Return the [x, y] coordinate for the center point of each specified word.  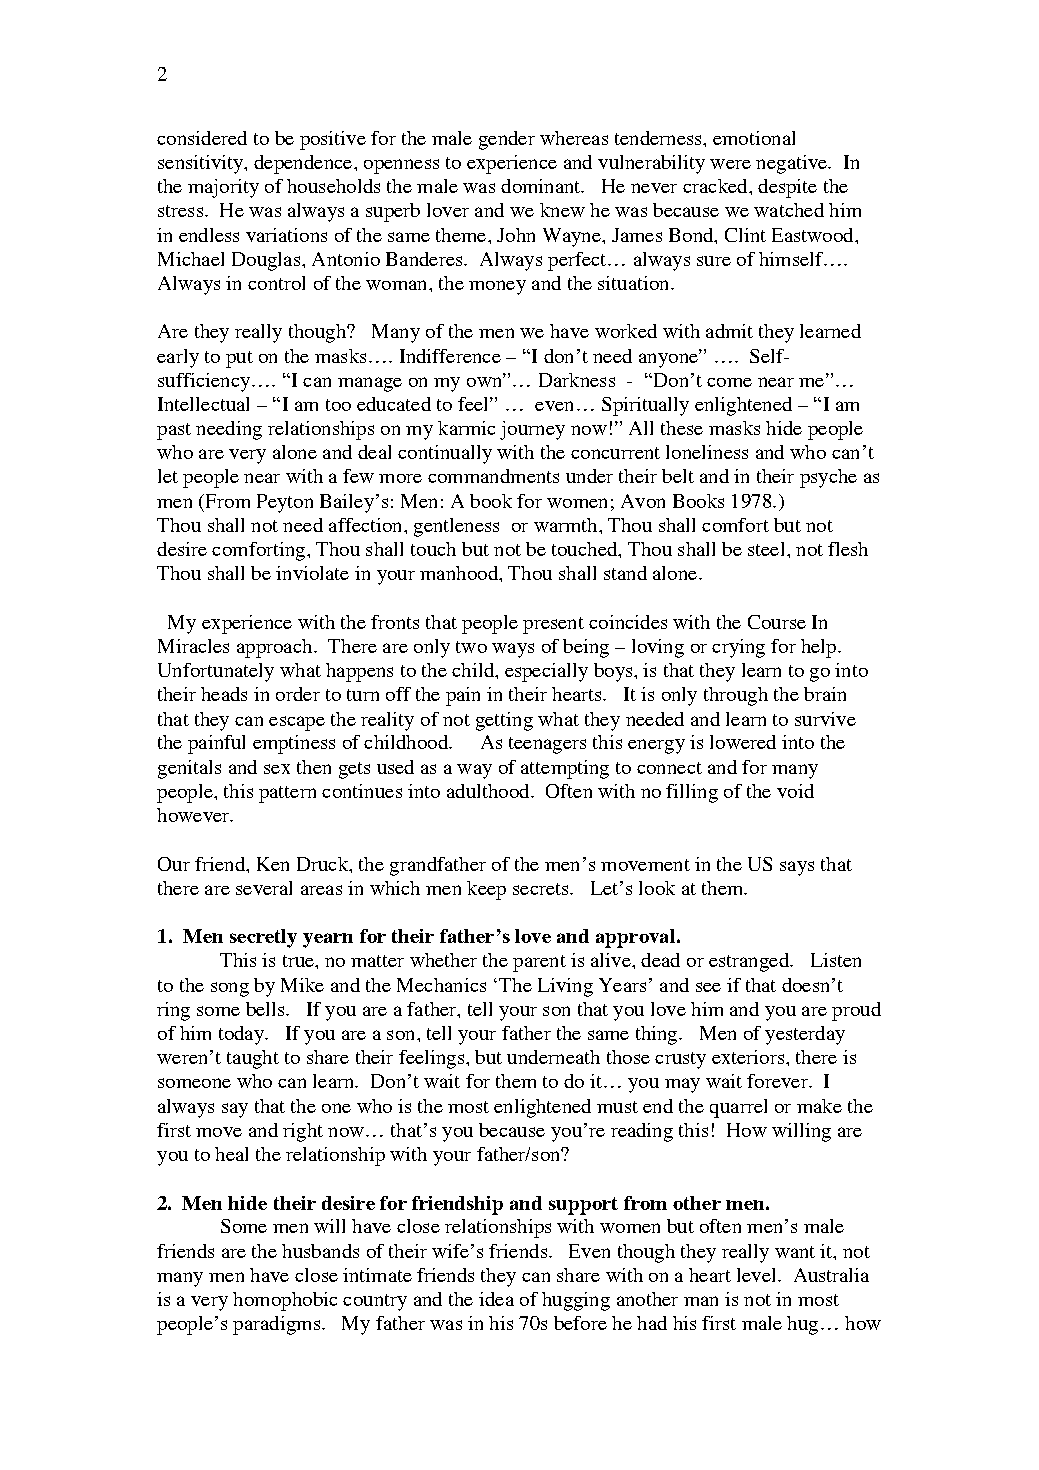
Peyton [285, 503]
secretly [263, 938]
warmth [567, 525]
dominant [542, 186]
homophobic [285, 1301]
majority [223, 188]
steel [768, 549]
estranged [750, 962]
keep [486, 890]
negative [792, 164]
